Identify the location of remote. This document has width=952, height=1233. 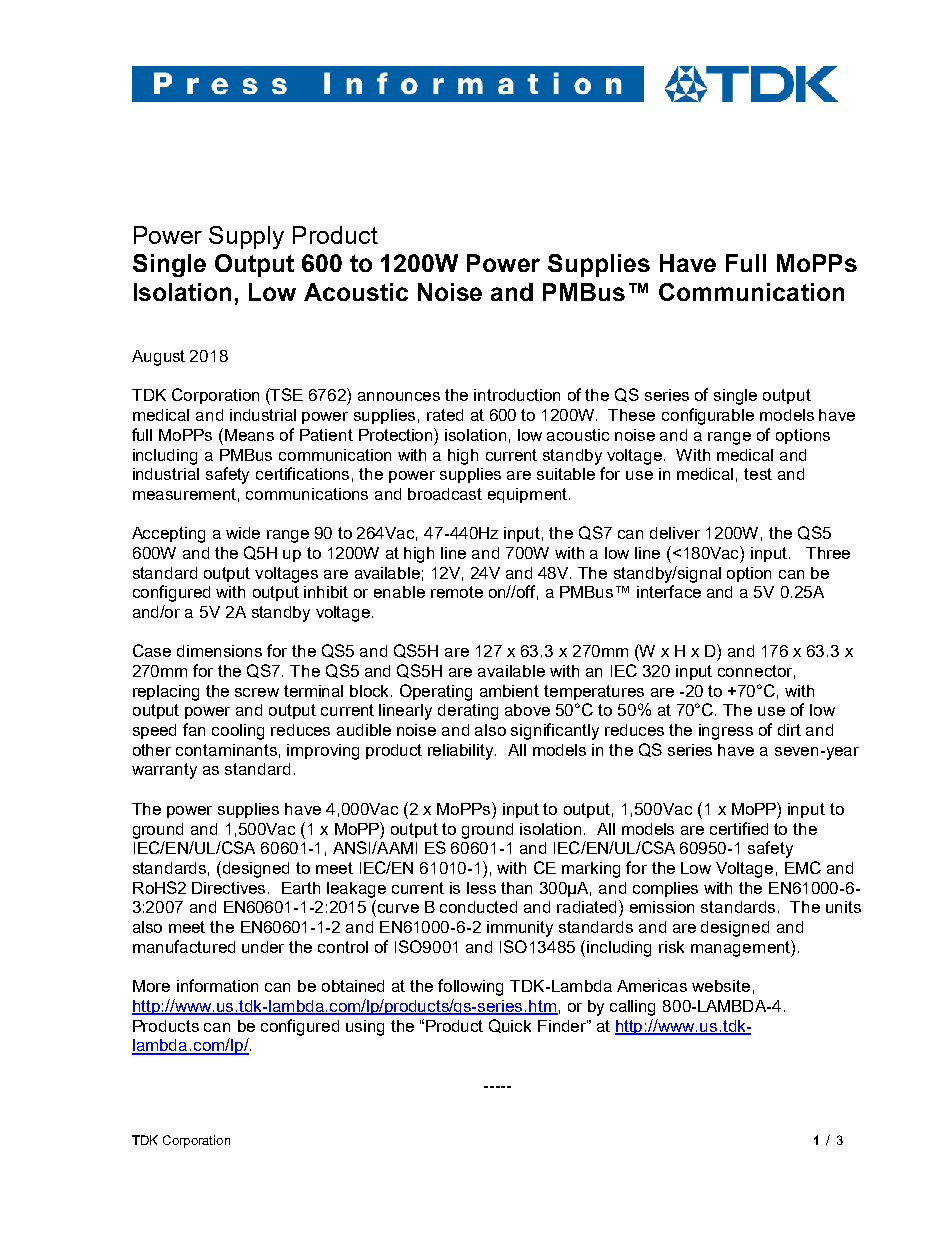
(457, 592).
